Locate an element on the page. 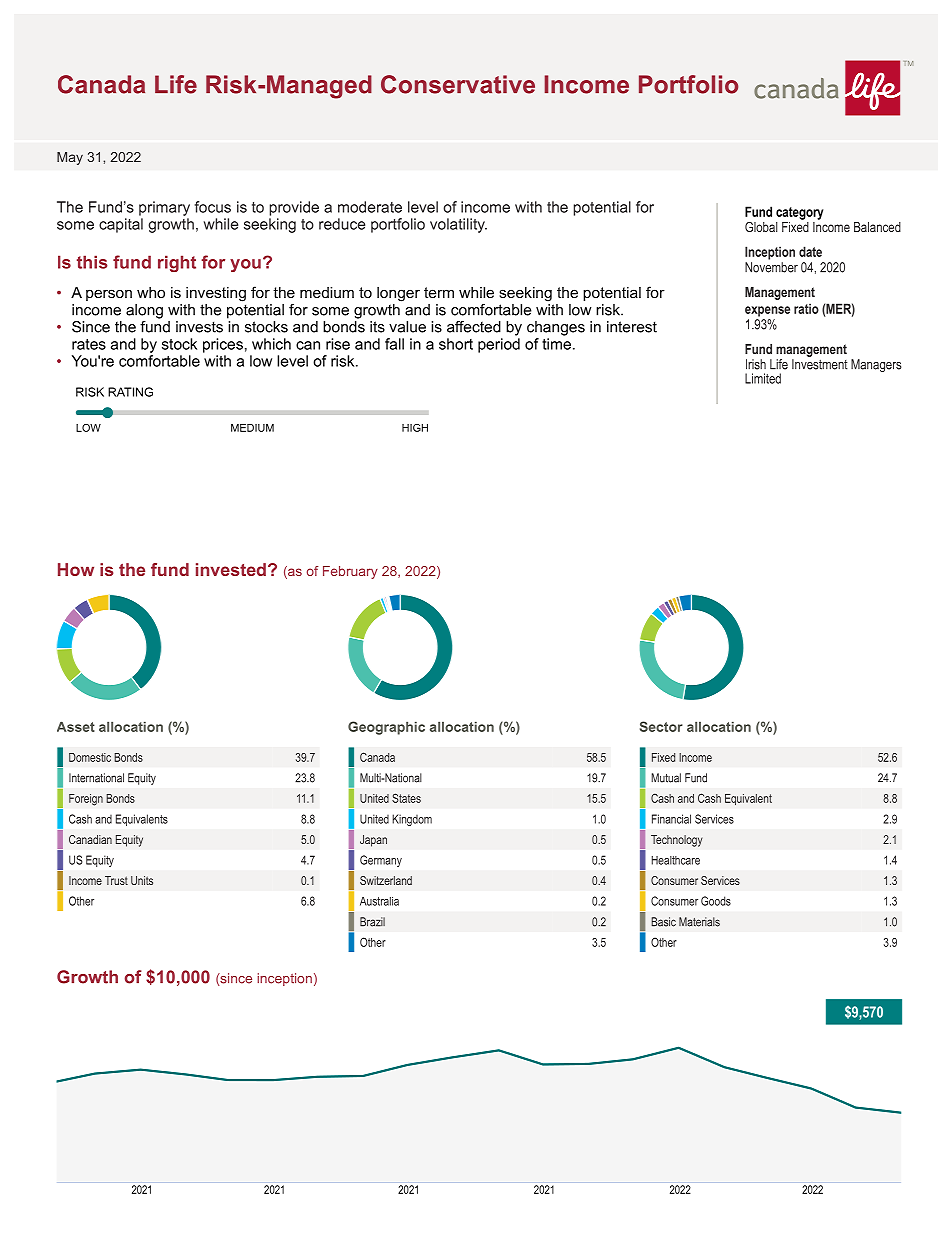 The image size is (952, 1233). May is located at coordinates (70, 158).
